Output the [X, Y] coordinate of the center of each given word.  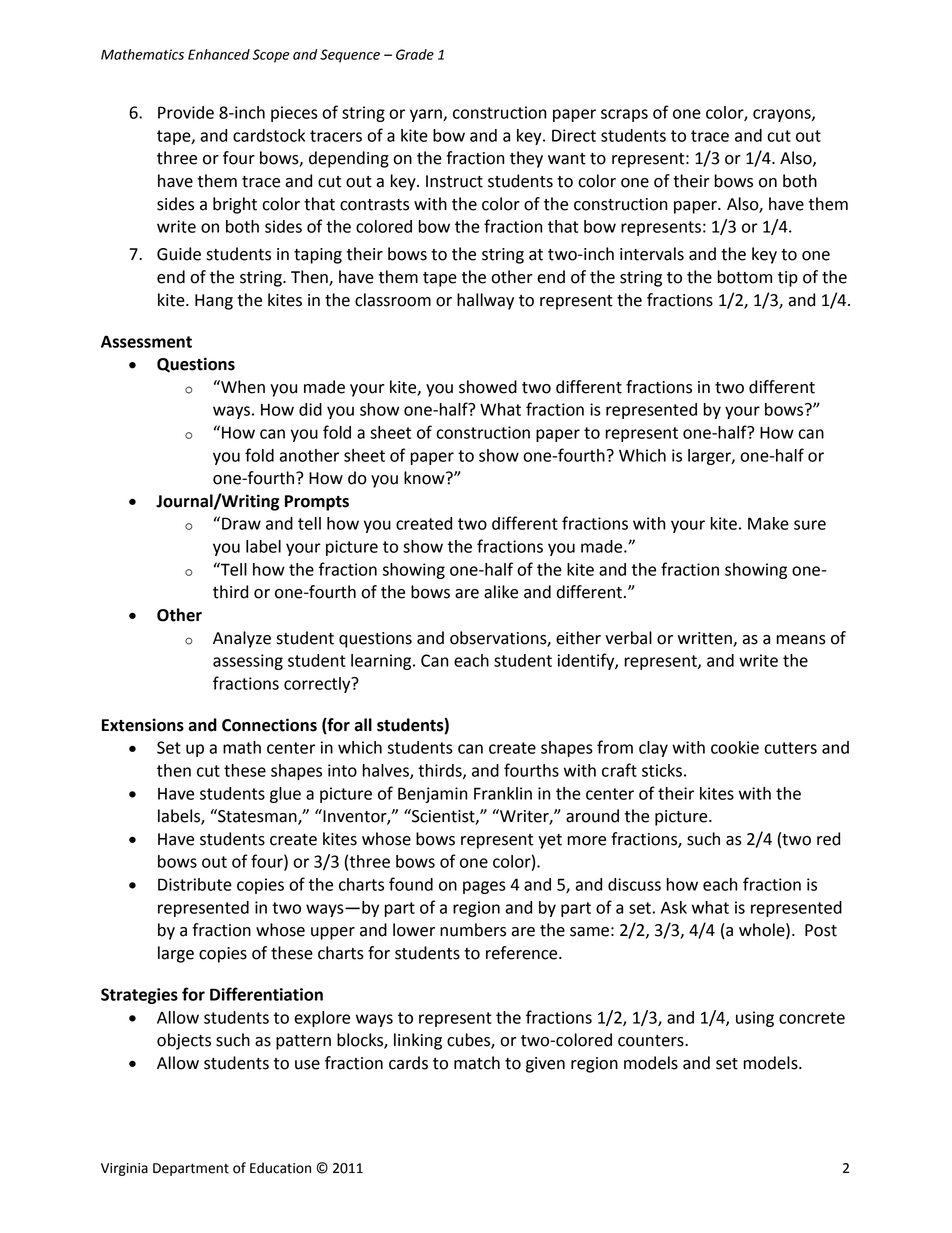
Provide [186, 112]
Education [280, 1168]
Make [768, 523]
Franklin [503, 793]
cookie [735, 747]
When [242, 387]
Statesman [257, 817]
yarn [427, 115]
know [425, 478]
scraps [624, 115]
